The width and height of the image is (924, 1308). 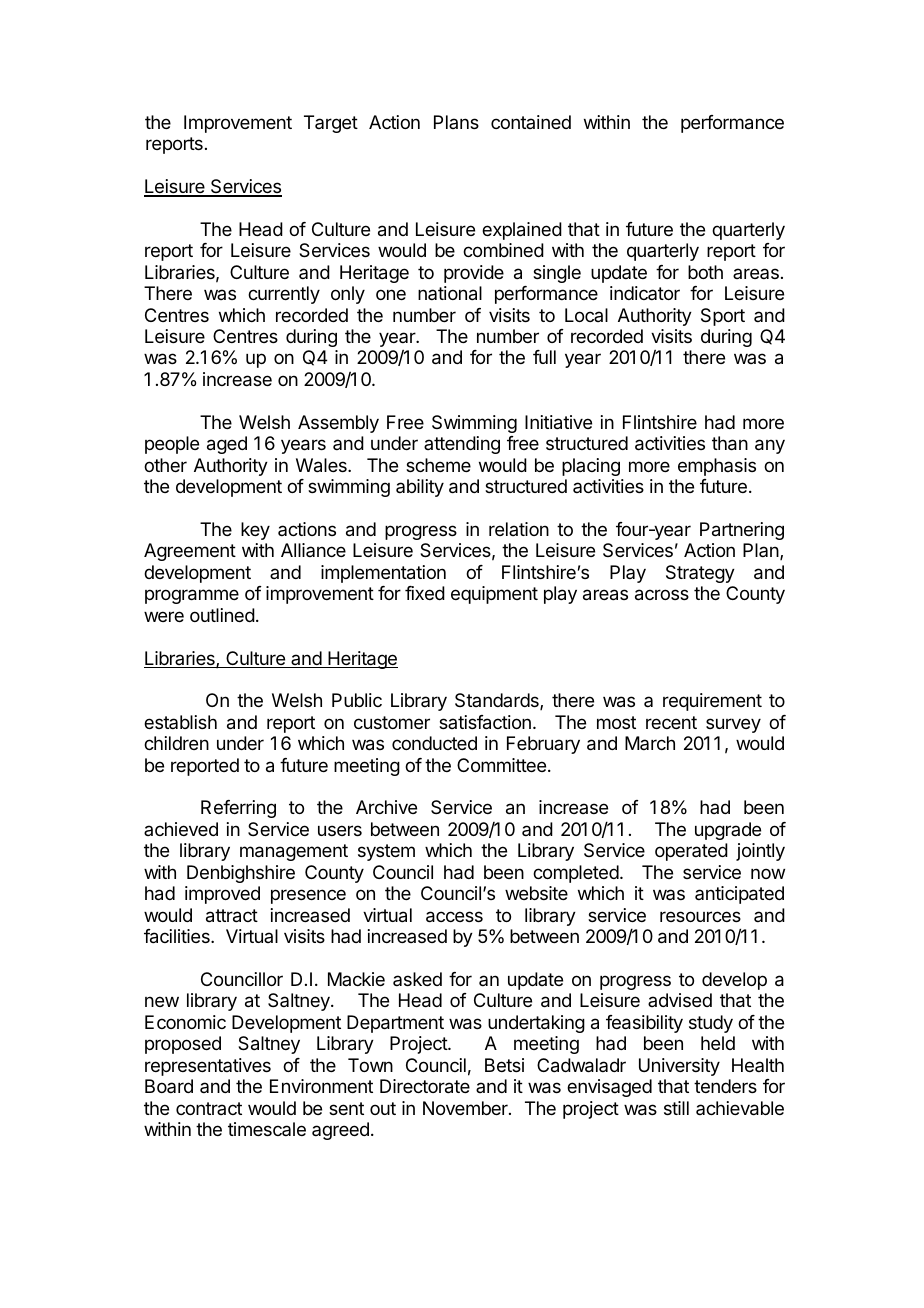 What do you see at coordinates (454, 917) in the image?
I see `access` at bounding box center [454, 917].
